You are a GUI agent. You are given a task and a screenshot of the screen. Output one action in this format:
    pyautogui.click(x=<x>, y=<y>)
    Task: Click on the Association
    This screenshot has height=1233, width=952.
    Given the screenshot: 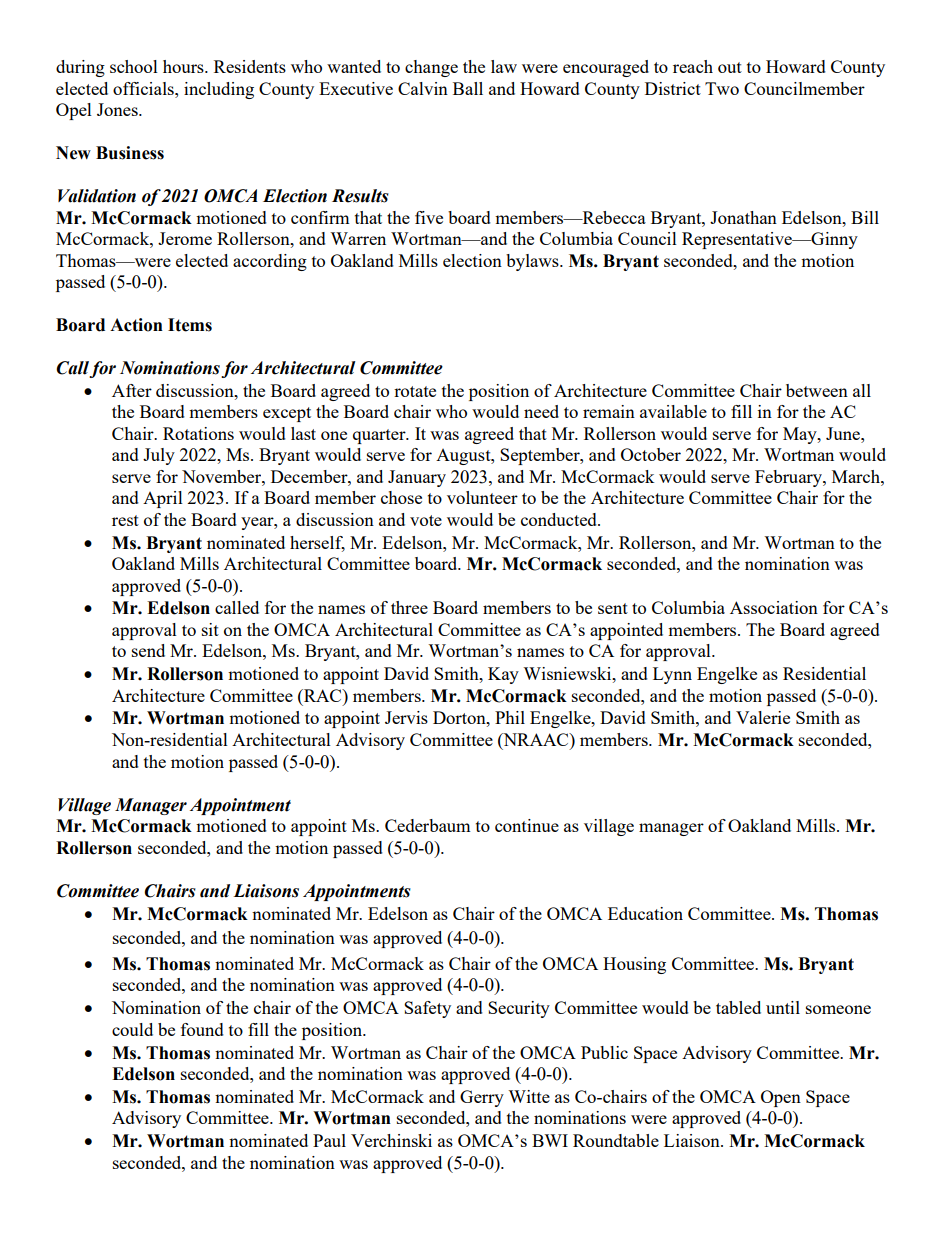 What is the action you would take?
    pyautogui.click(x=774, y=607)
